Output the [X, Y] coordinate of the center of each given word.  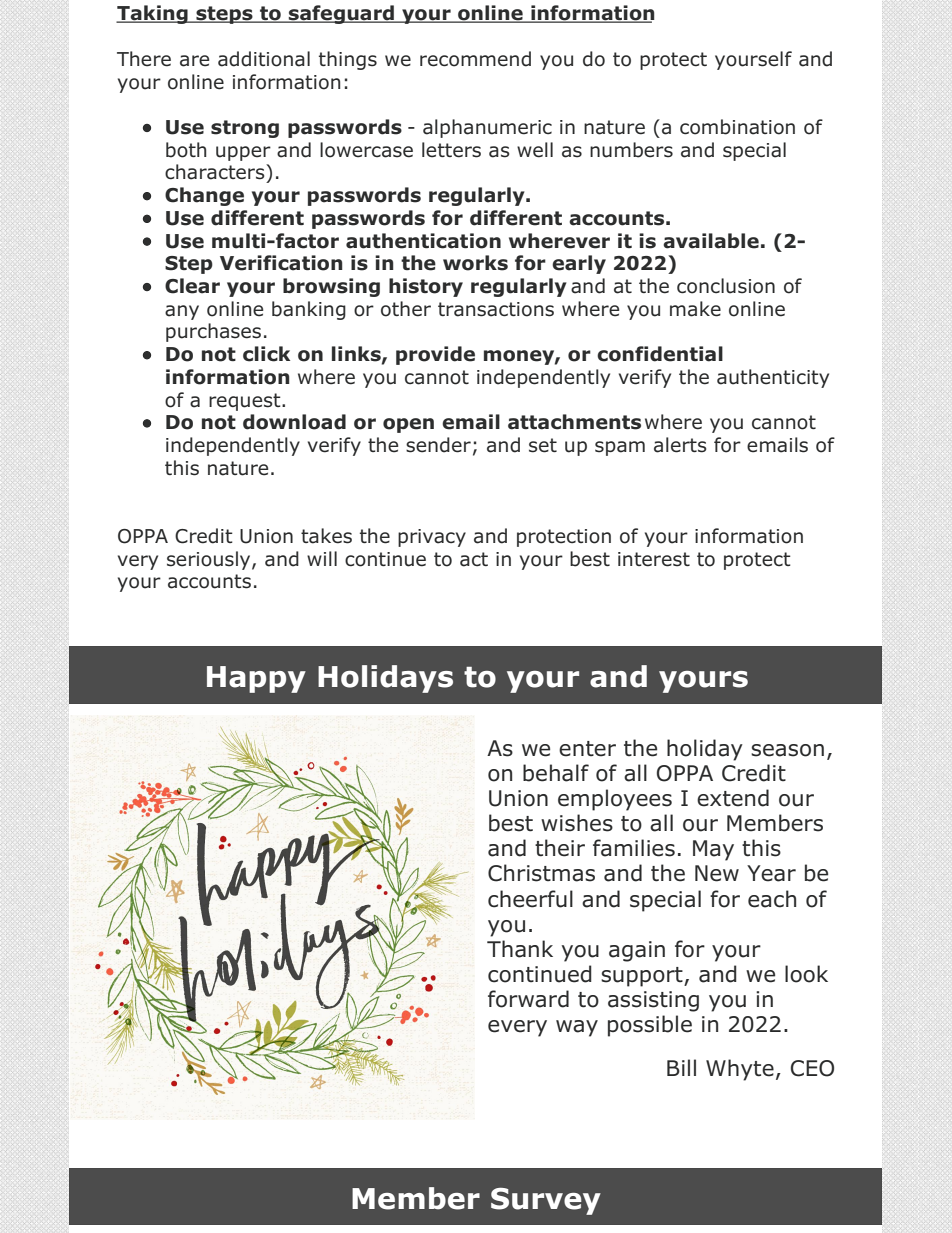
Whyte [740, 1070]
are [194, 61]
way [577, 1028]
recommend [475, 59]
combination [737, 127]
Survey [546, 1201]
